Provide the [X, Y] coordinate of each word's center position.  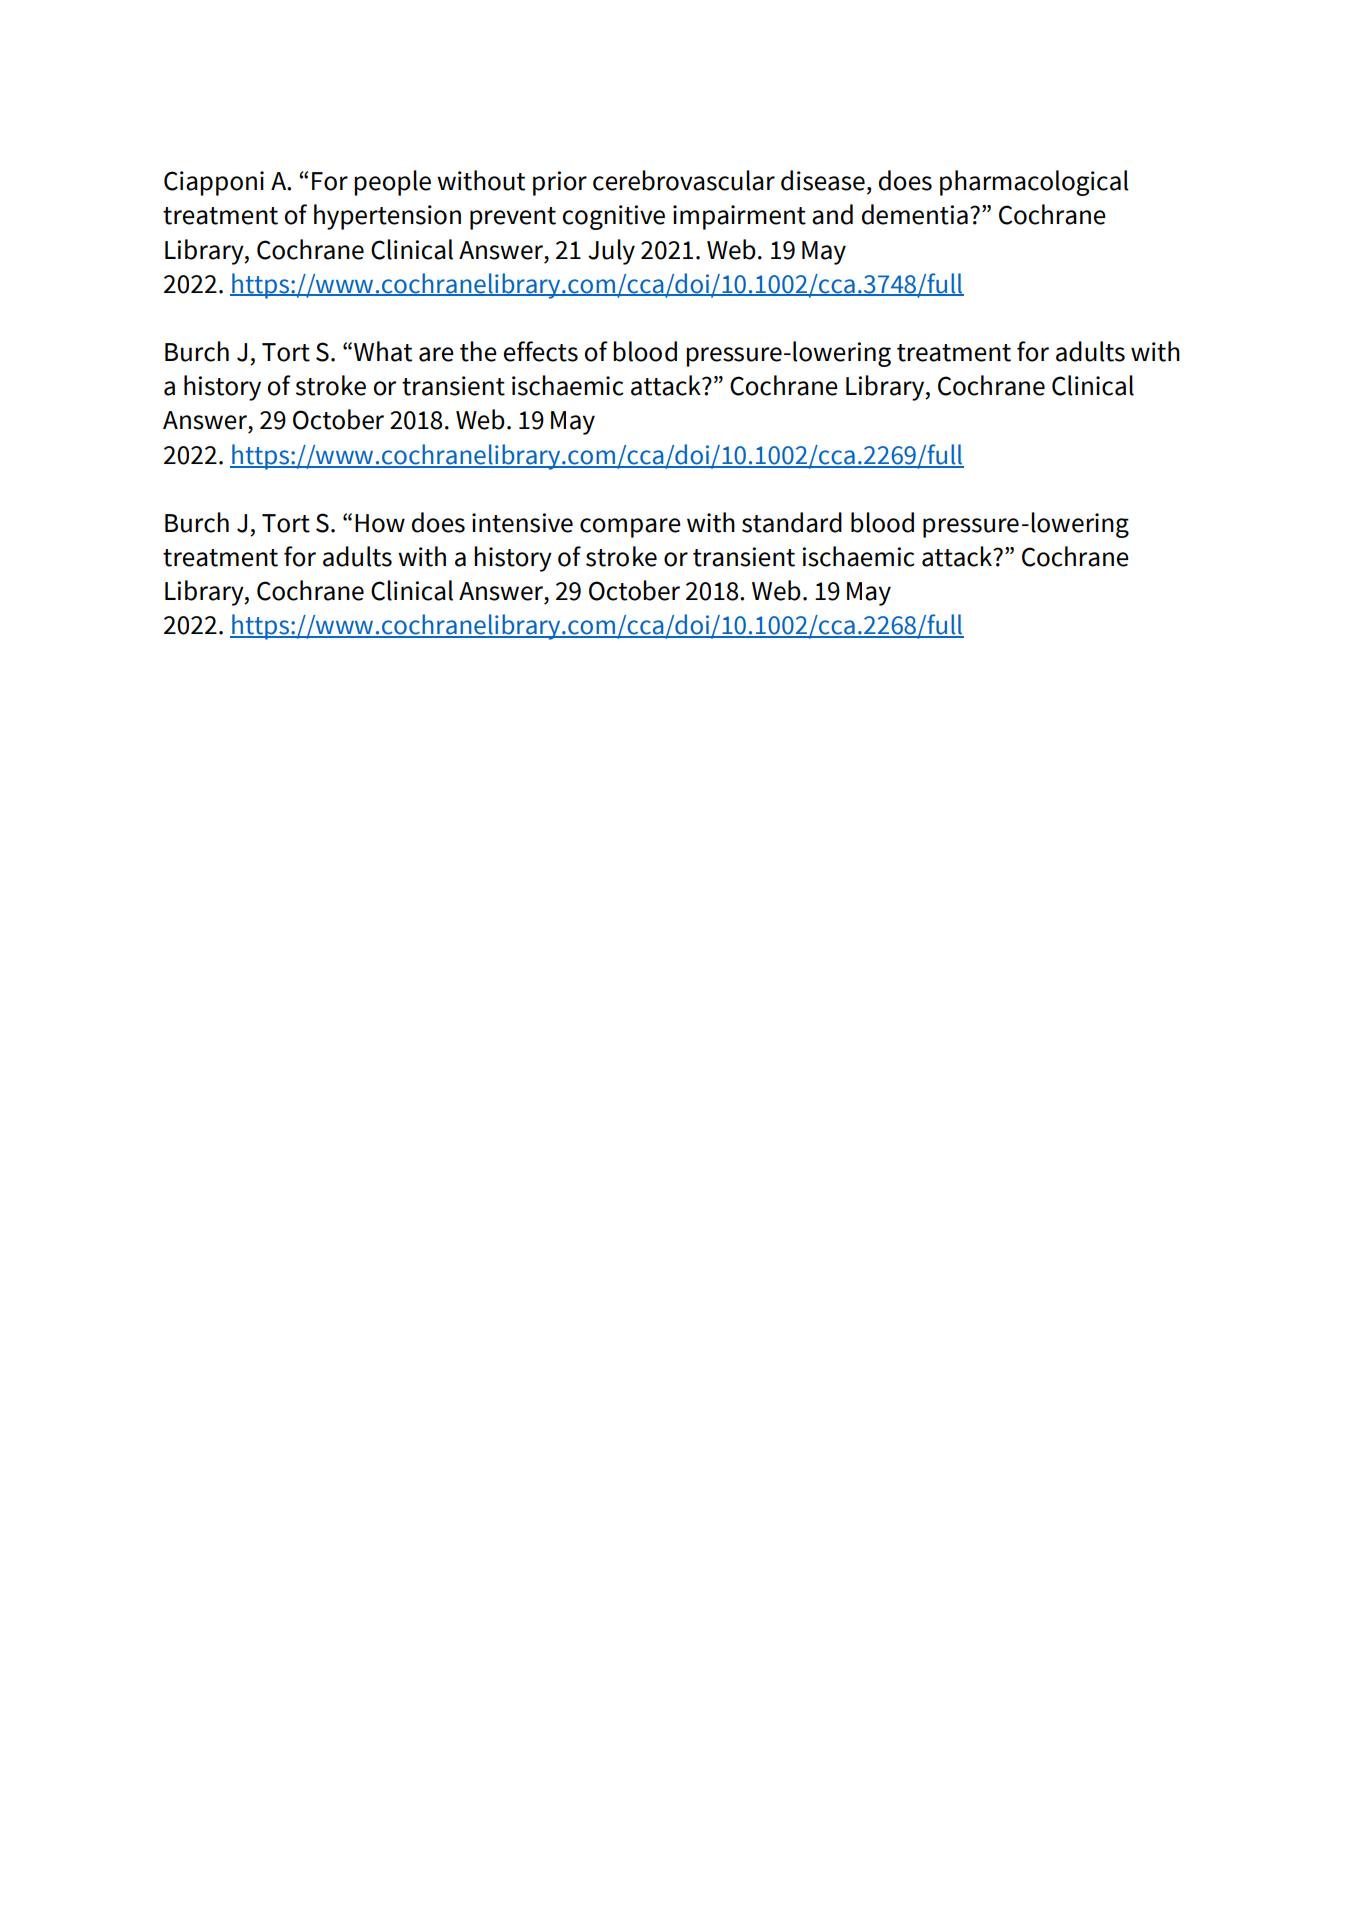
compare [630, 528]
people [392, 183]
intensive [522, 523]
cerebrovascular [684, 180]
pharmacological [1034, 183]
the [478, 351]
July [611, 252]
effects [541, 351]
